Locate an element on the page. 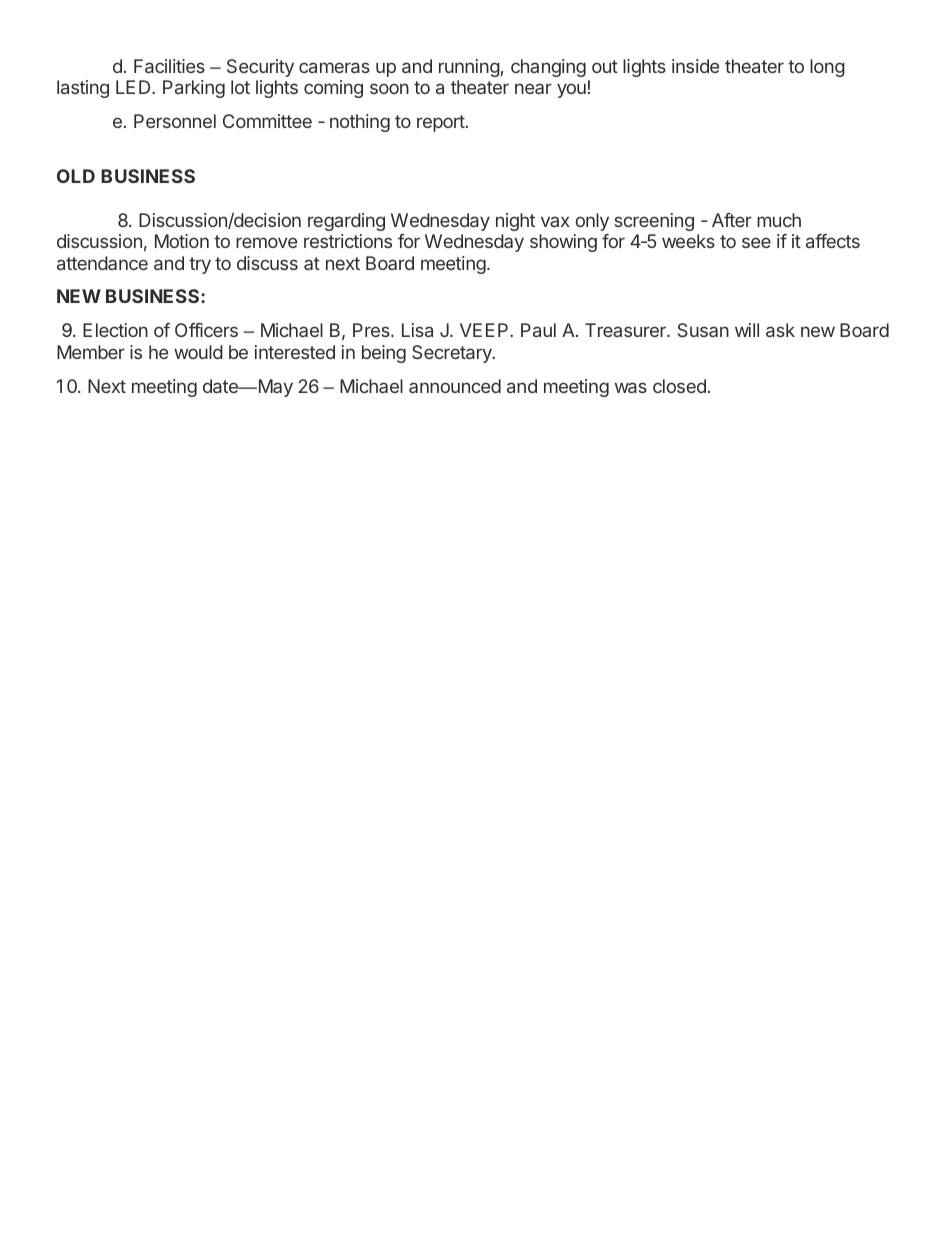 This document has height=1233, width=952. running is located at coordinates (469, 68).
